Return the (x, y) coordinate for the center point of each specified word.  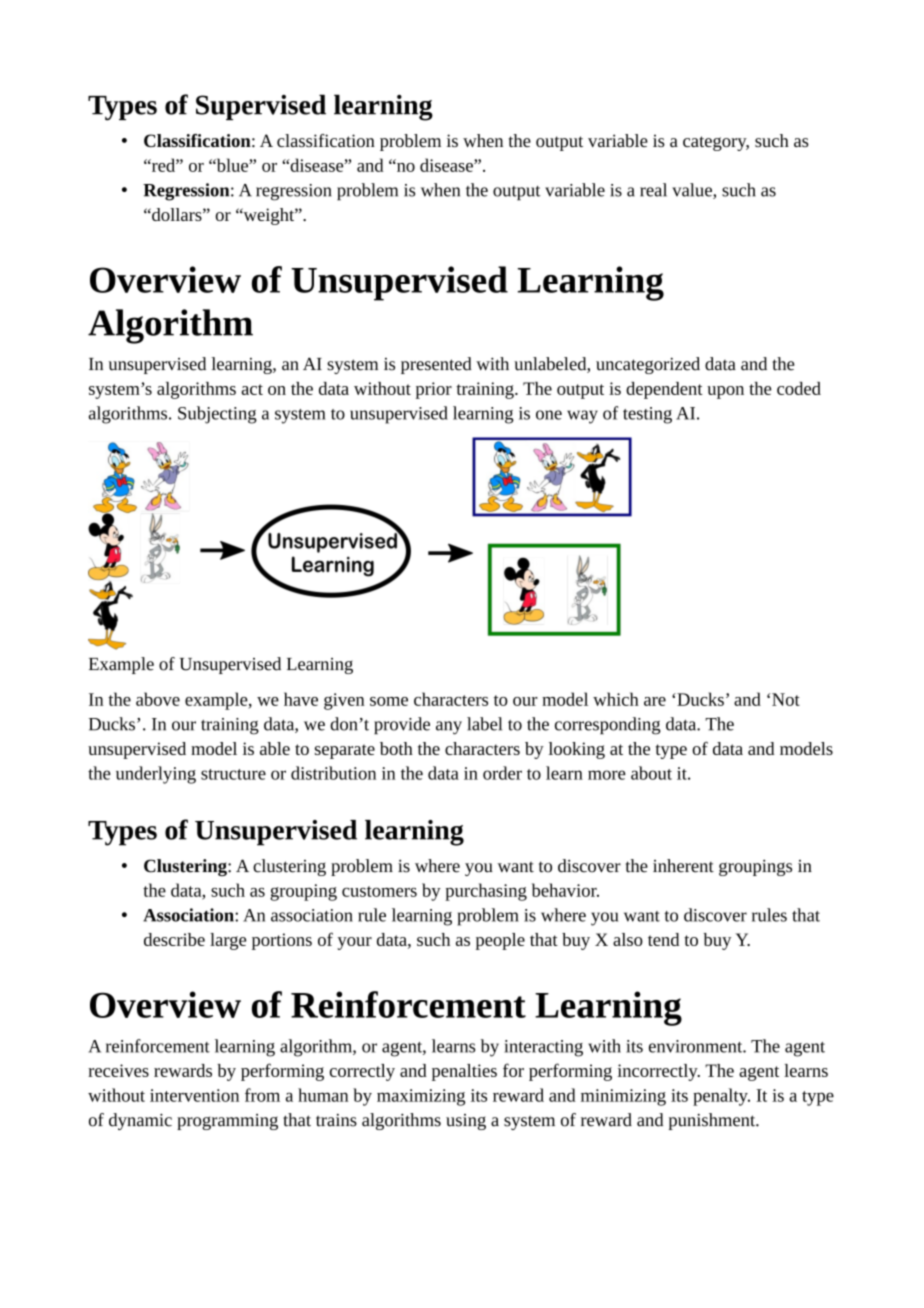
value (693, 191)
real (653, 190)
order (502, 773)
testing (647, 415)
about (651, 773)
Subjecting (217, 415)
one (549, 415)
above (158, 699)
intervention (194, 1095)
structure (233, 774)
